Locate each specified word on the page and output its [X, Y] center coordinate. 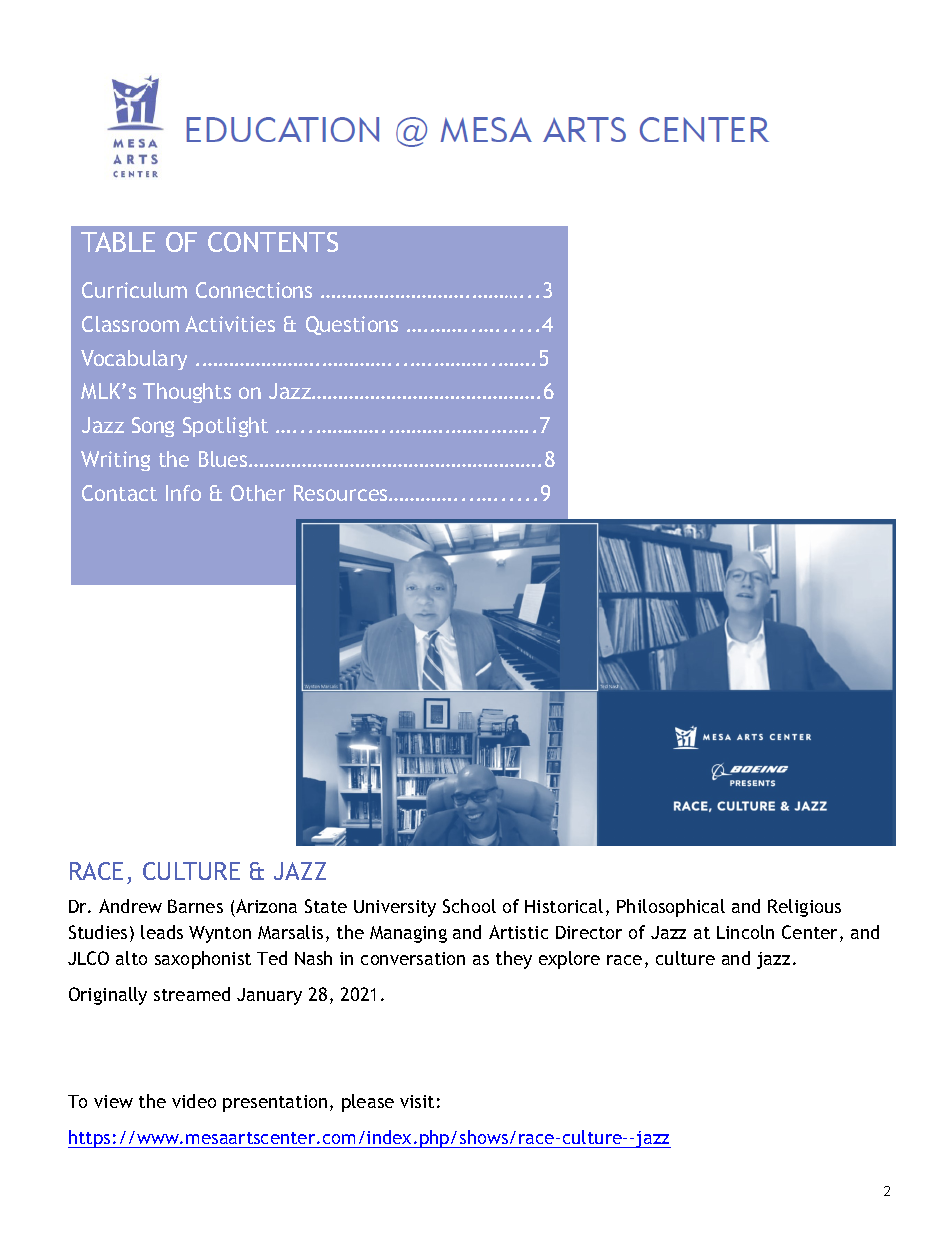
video [194, 1101]
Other [258, 493]
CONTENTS [273, 242]
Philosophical [671, 908]
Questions [352, 325]
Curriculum [134, 290]
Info [183, 493]
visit [417, 1101]
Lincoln [745, 932]
